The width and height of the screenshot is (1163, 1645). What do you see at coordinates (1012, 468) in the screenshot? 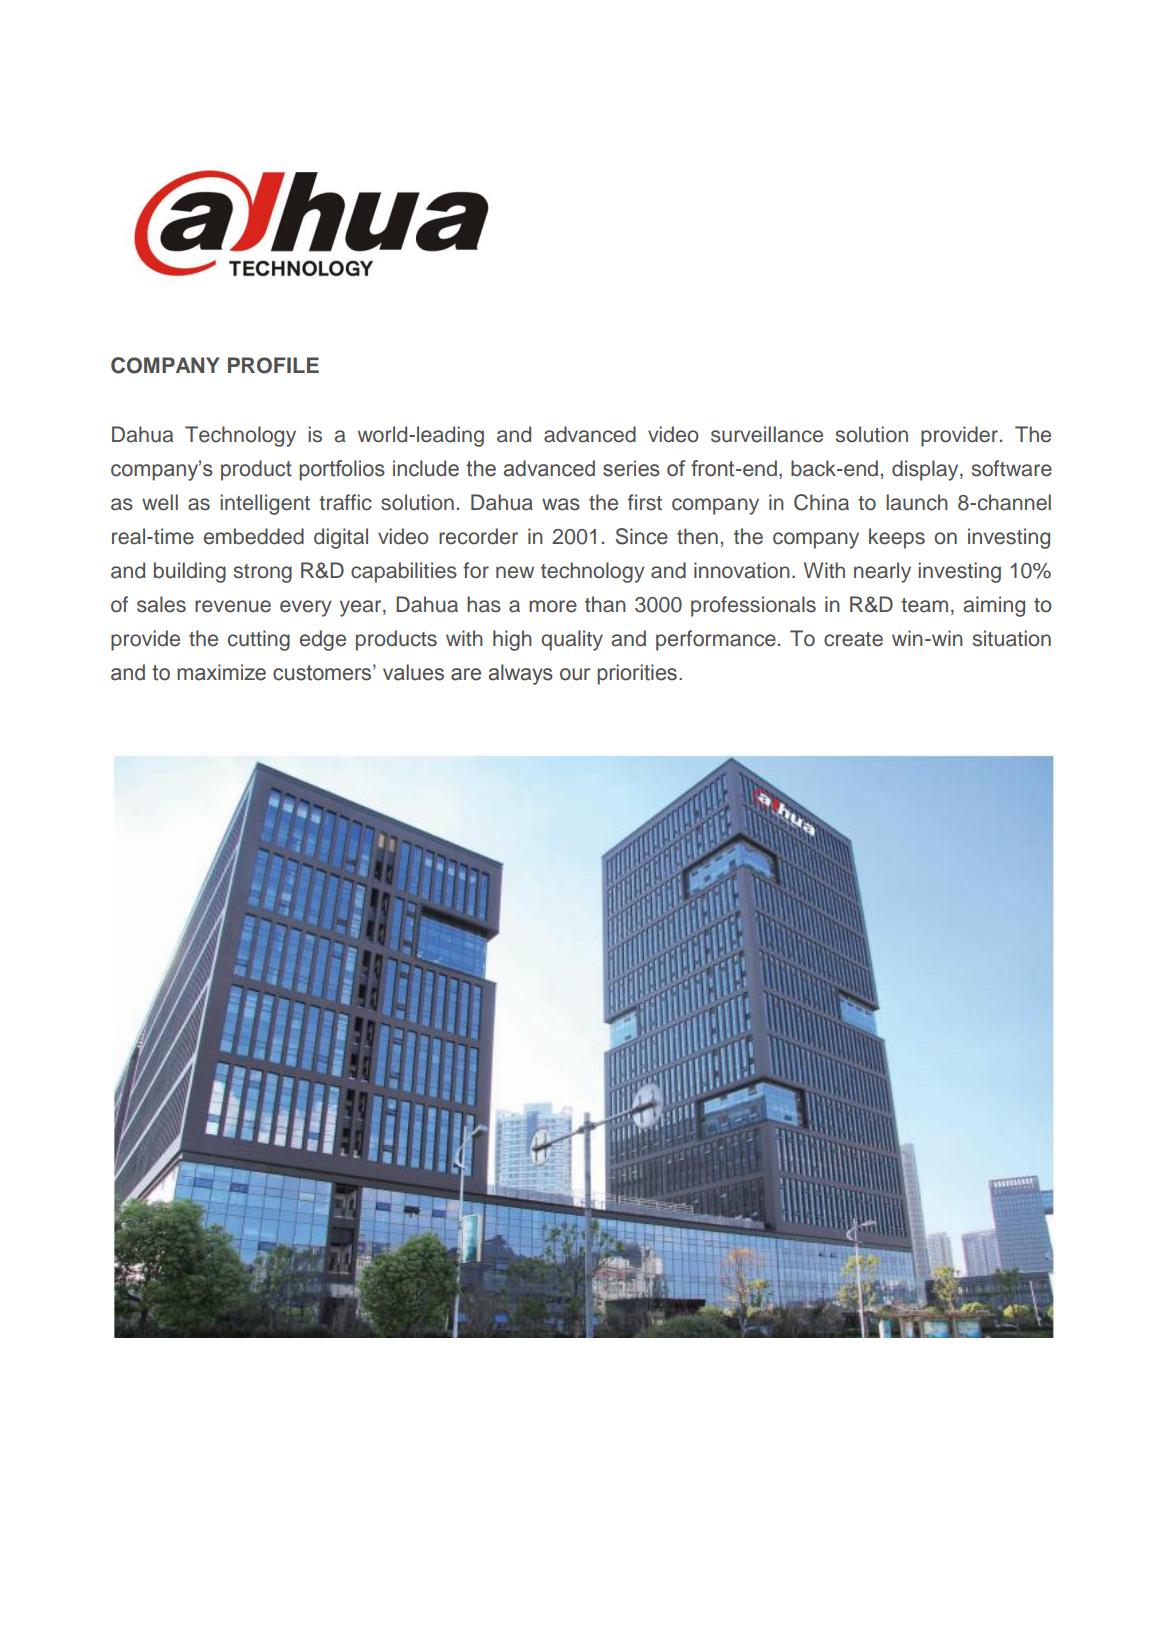
I see `software` at bounding box center [1012, 468].
